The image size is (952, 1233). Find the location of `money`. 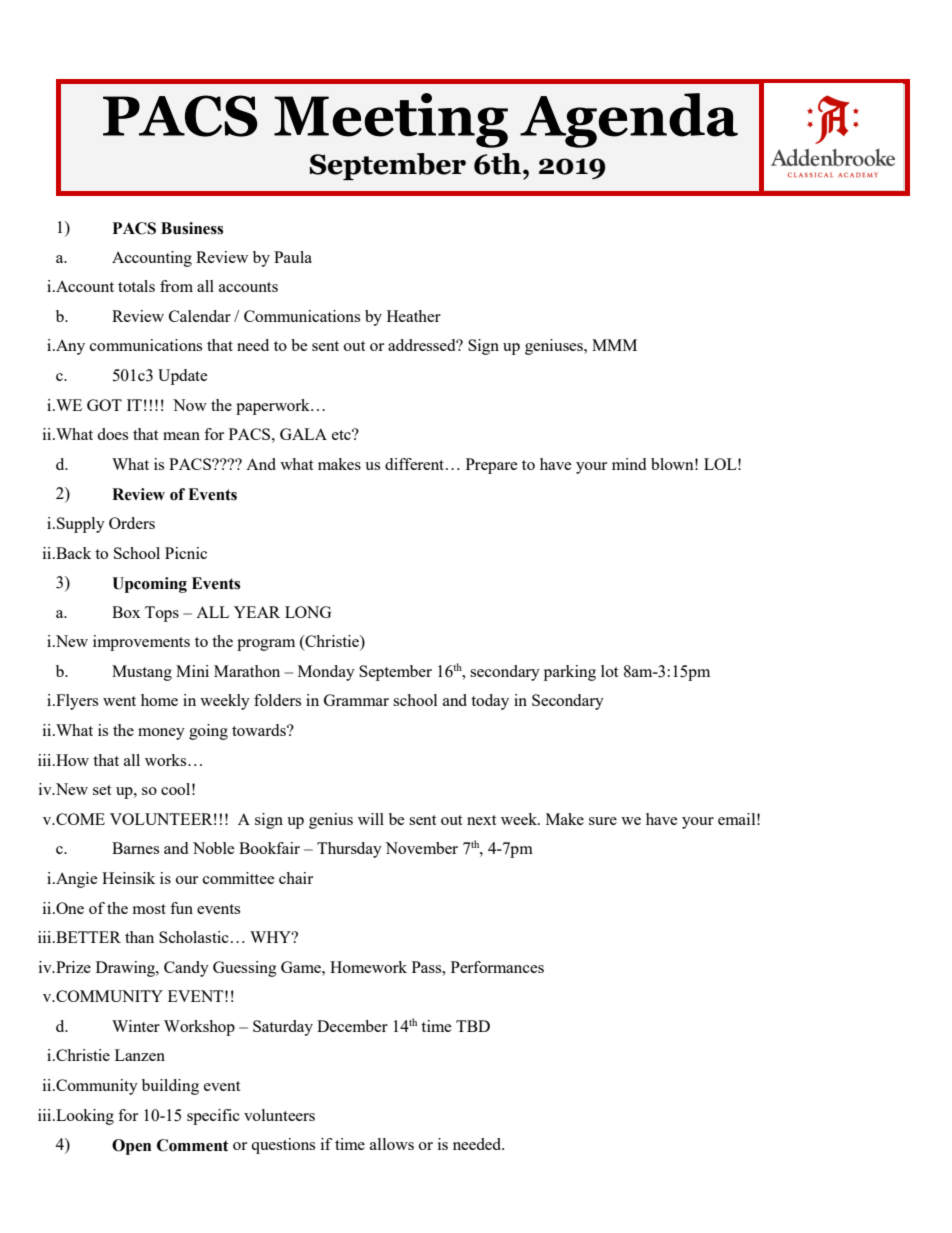

money is located at coordinates (161, 734).
